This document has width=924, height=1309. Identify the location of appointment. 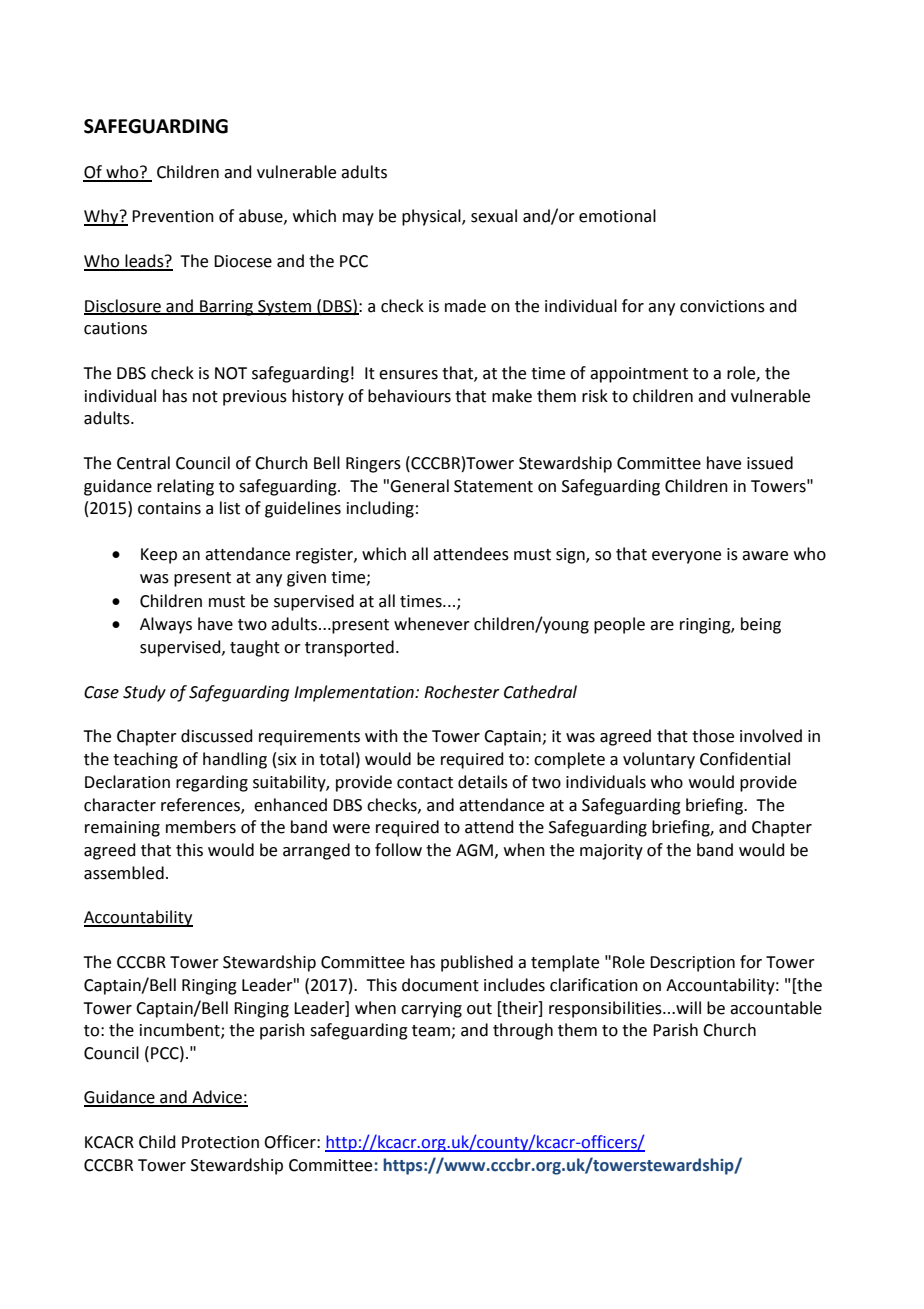
(639, 375).
